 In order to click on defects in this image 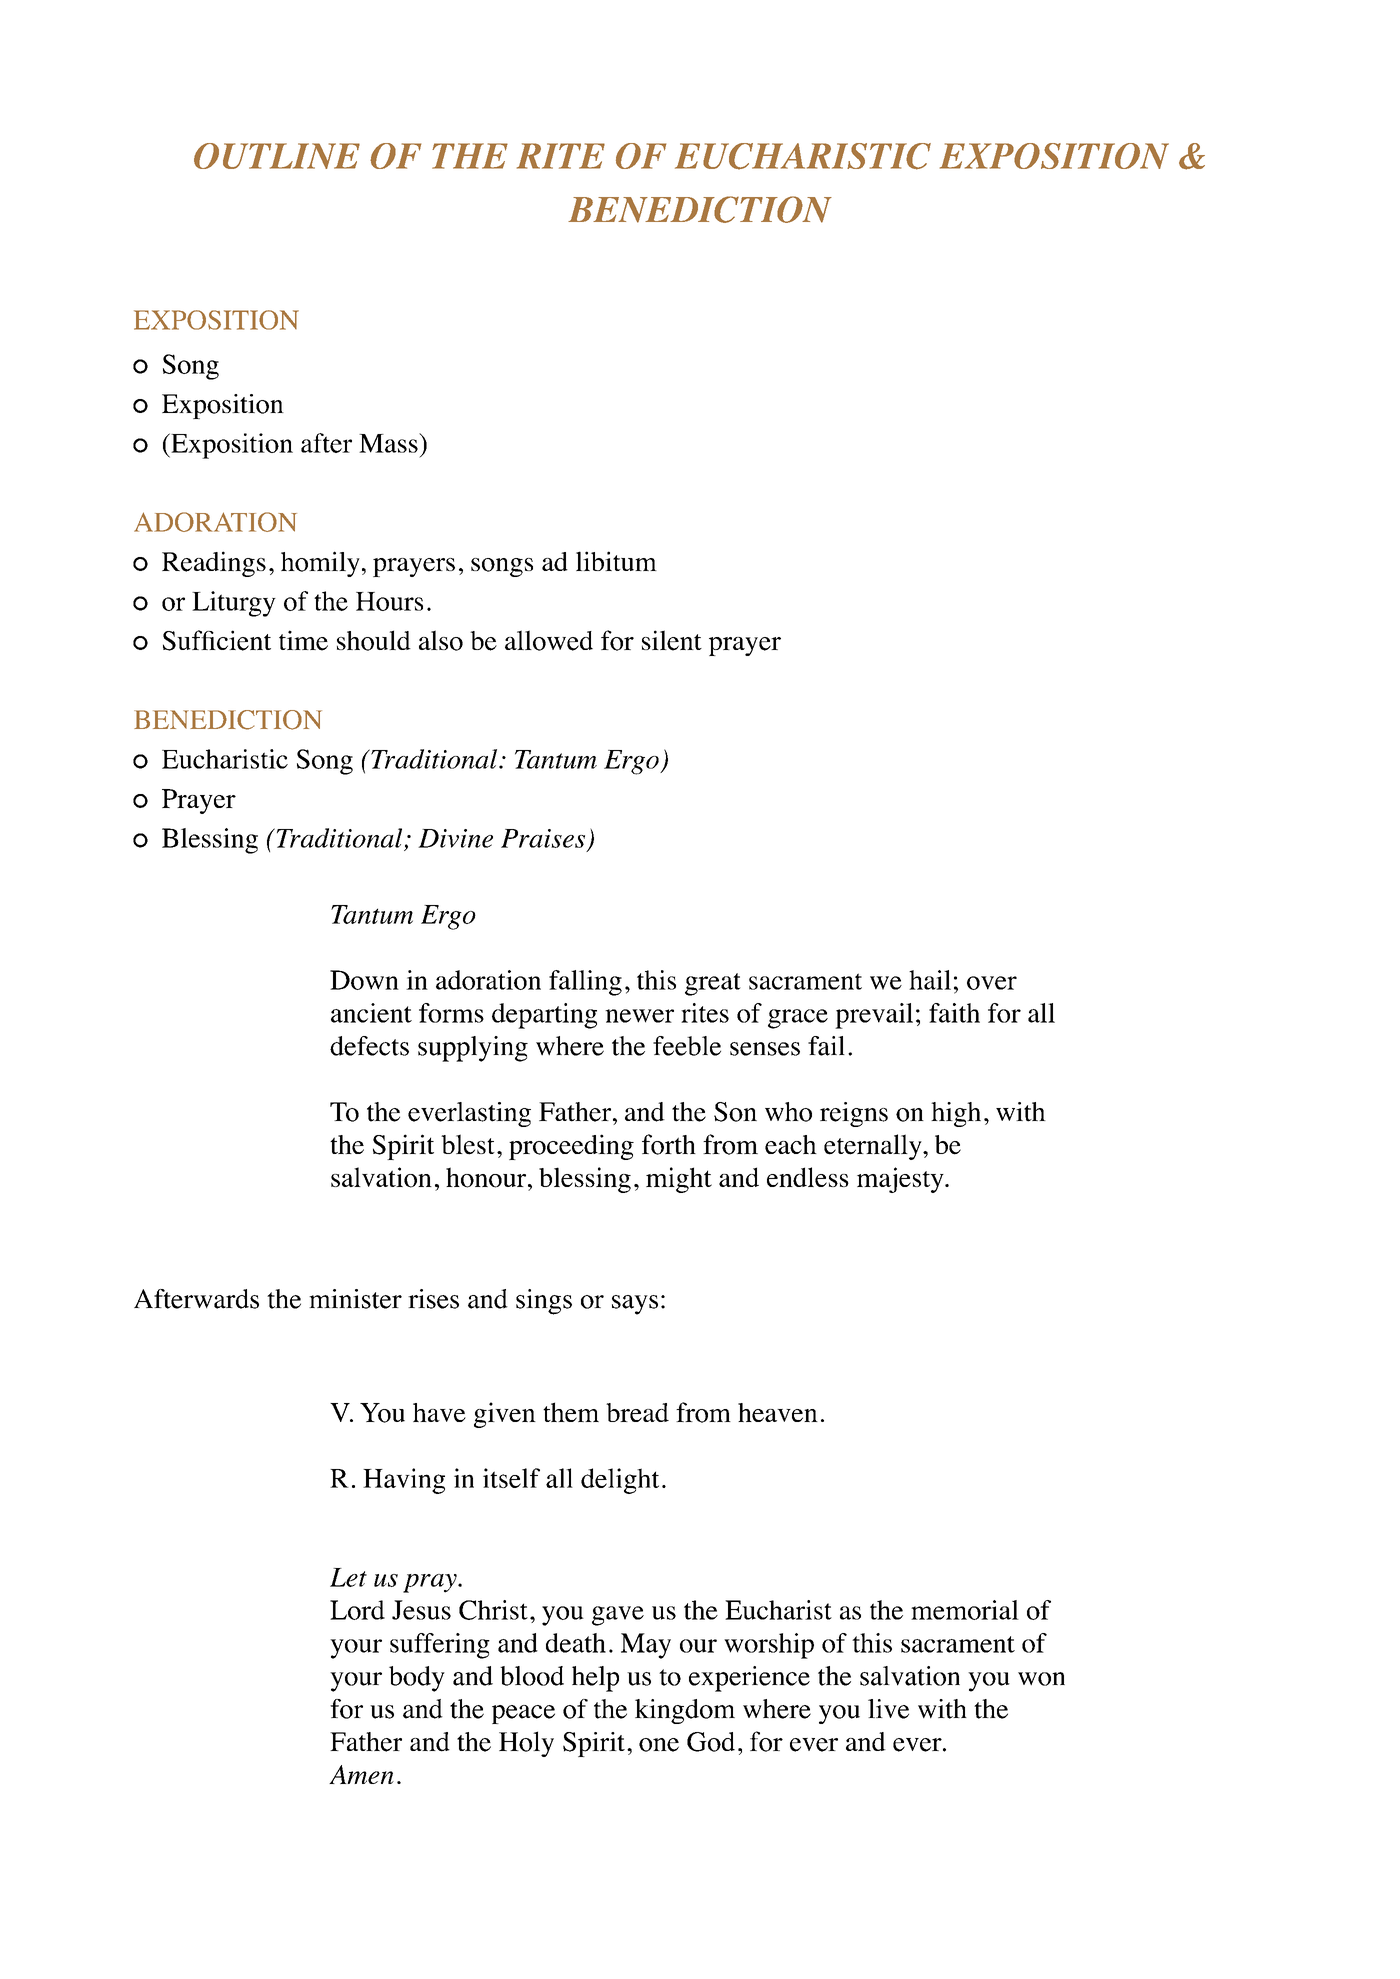, I will do `click(369, 1046)`.
